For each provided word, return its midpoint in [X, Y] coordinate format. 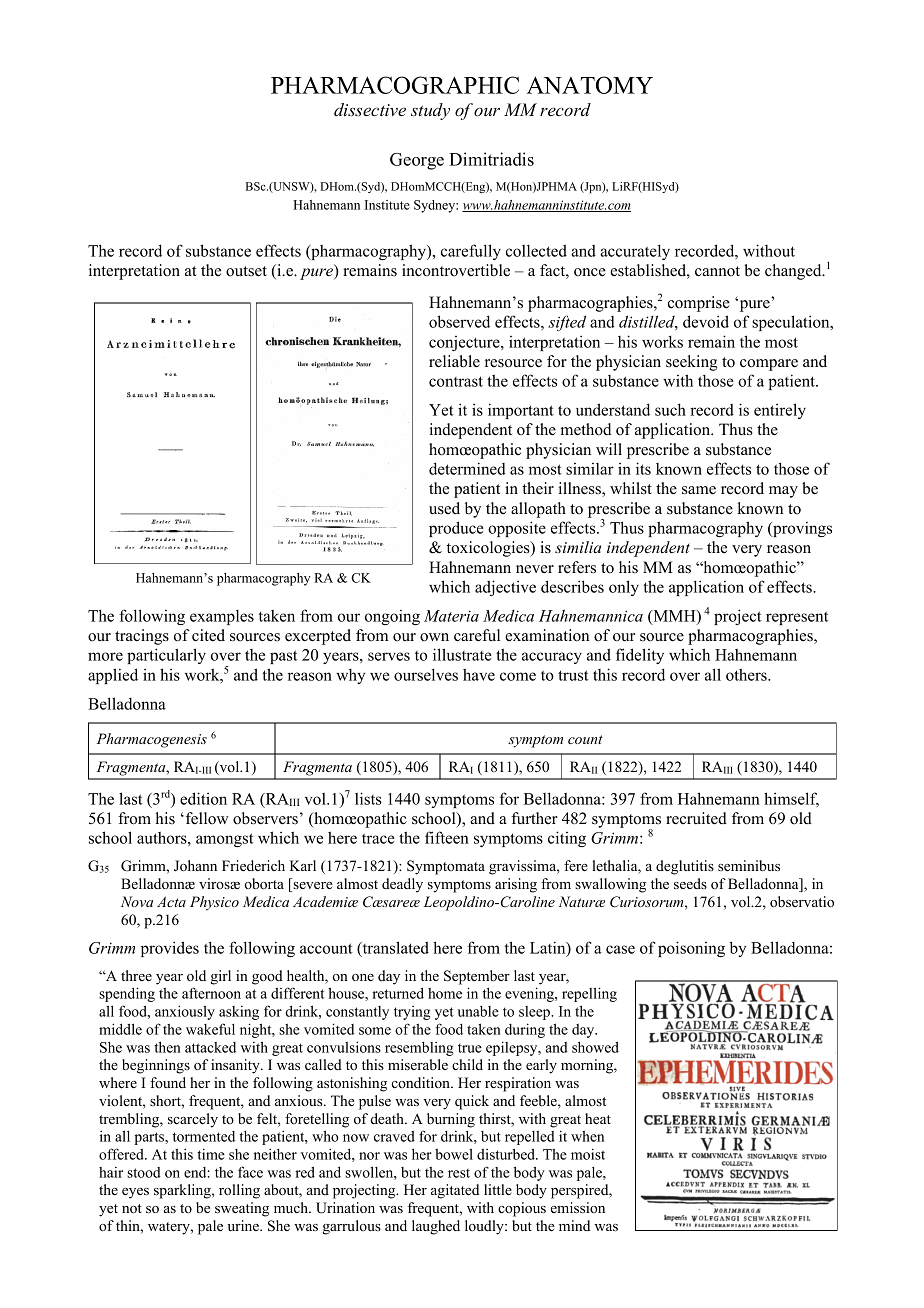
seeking [691, 363]
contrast [456, 381]
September [477, 977]
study [430, 111]
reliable [454, 361]
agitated [455, 1191]
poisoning [691, 949]
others [747, 674]
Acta [171, 901]
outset [246, 271]
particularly [166, 656]
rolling [239, 1191]
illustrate [462, 654]
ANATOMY [590, 85]
